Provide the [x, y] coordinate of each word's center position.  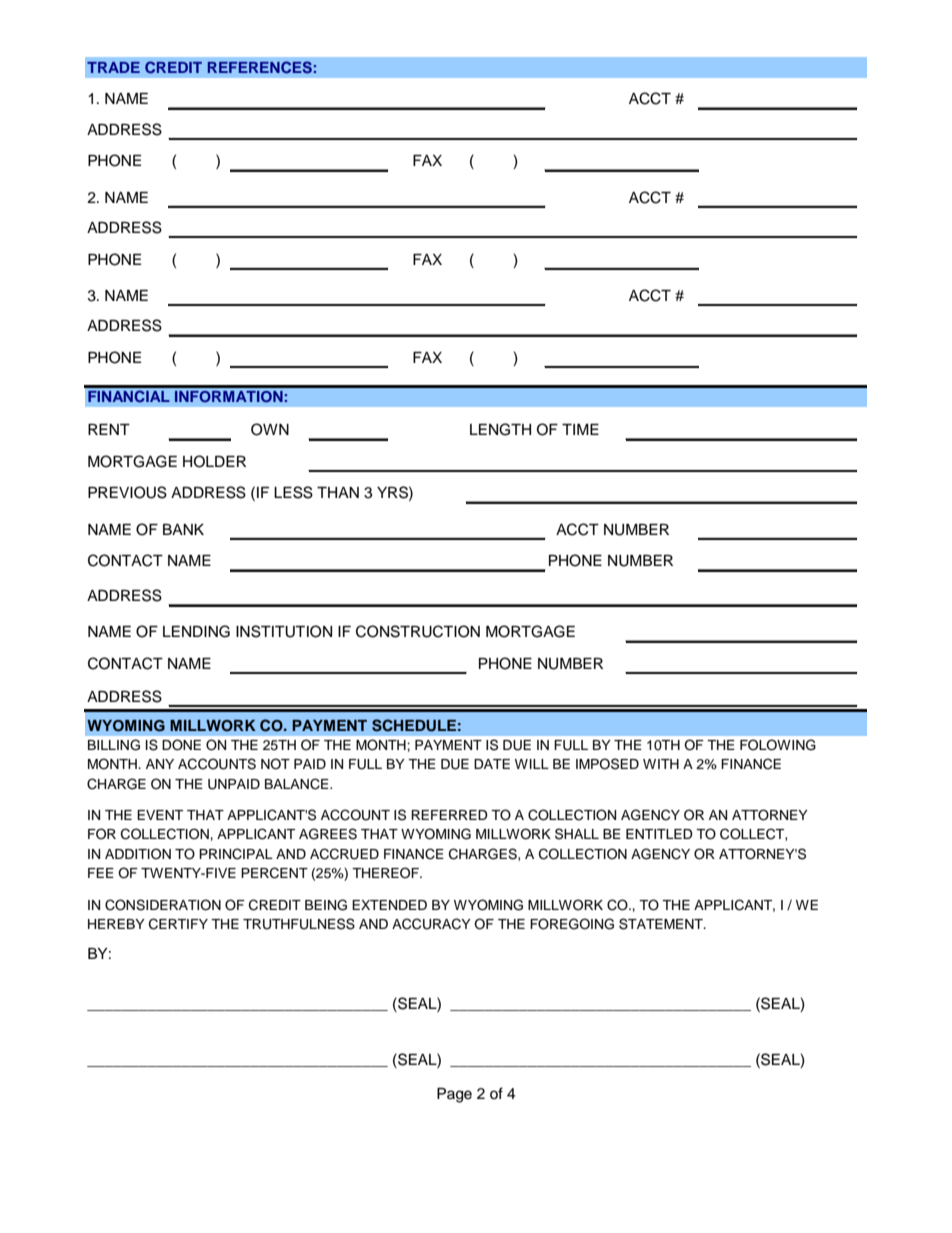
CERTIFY [178, 924]
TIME [580, 429]
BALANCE [298, 784]
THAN [338, 492]
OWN [270, 429]
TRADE [113, 67]
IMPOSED [607, 764]
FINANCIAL [129, 396]
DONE [181, 745]
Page [454, 1095]
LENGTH [500, 429]
